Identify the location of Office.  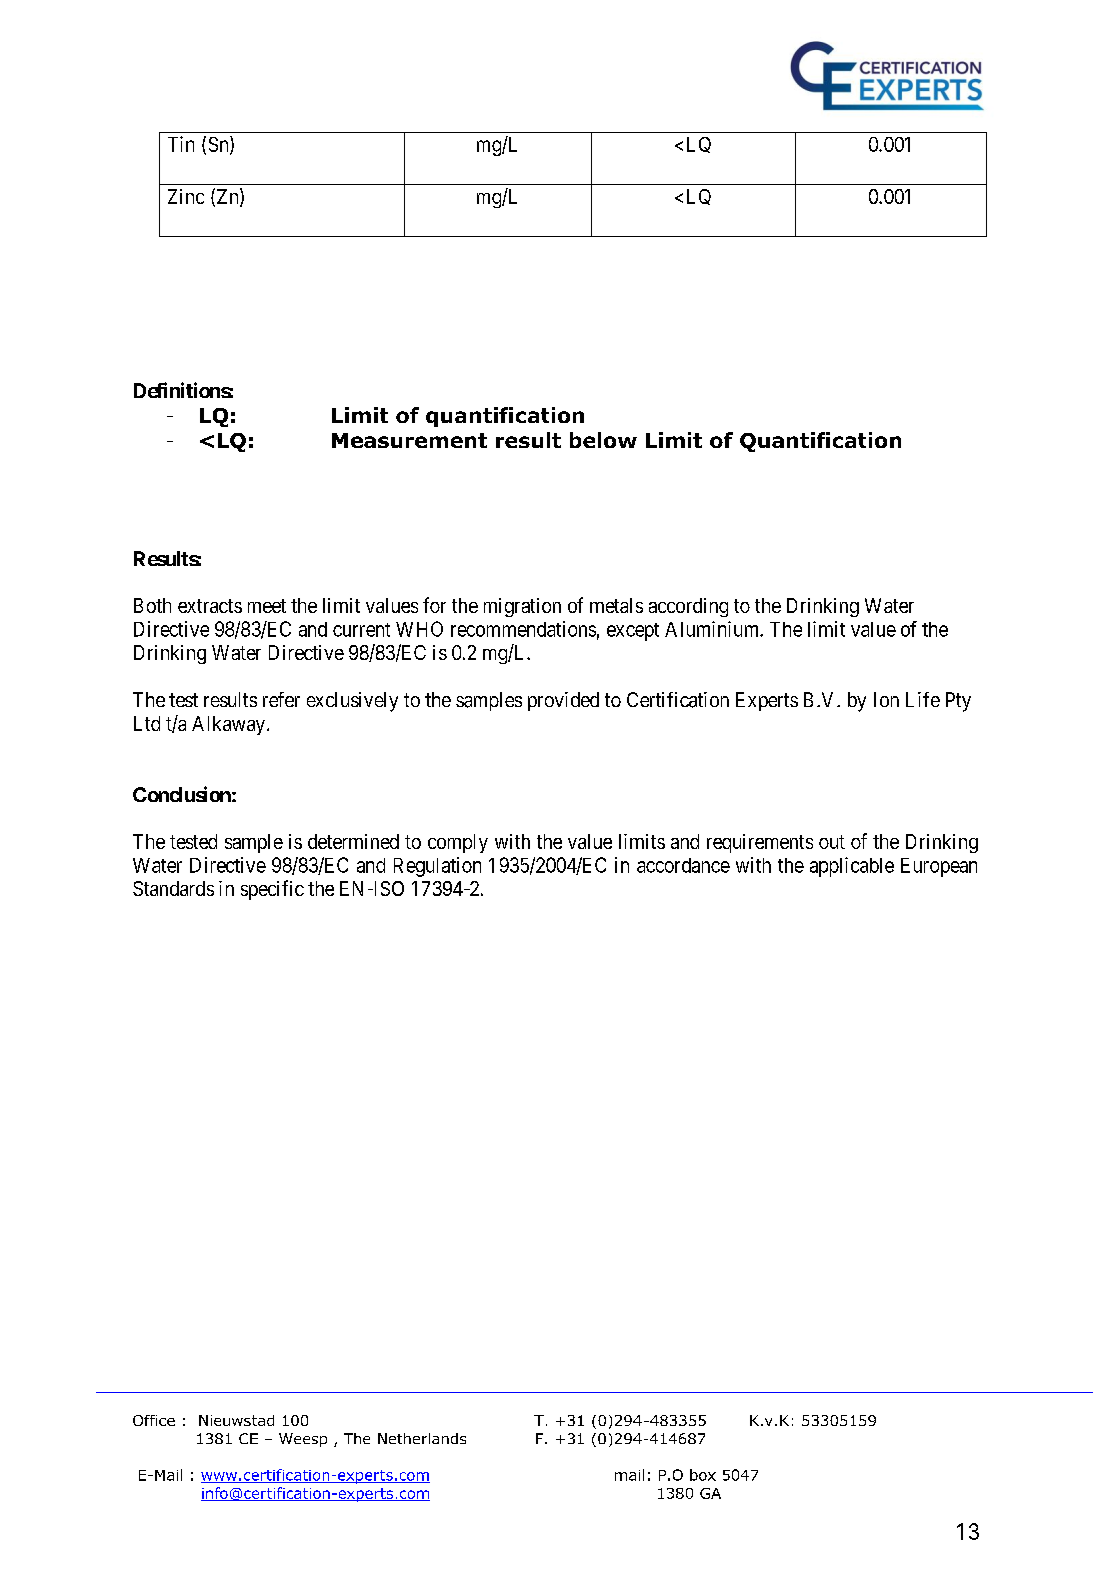
(154, 1420).
